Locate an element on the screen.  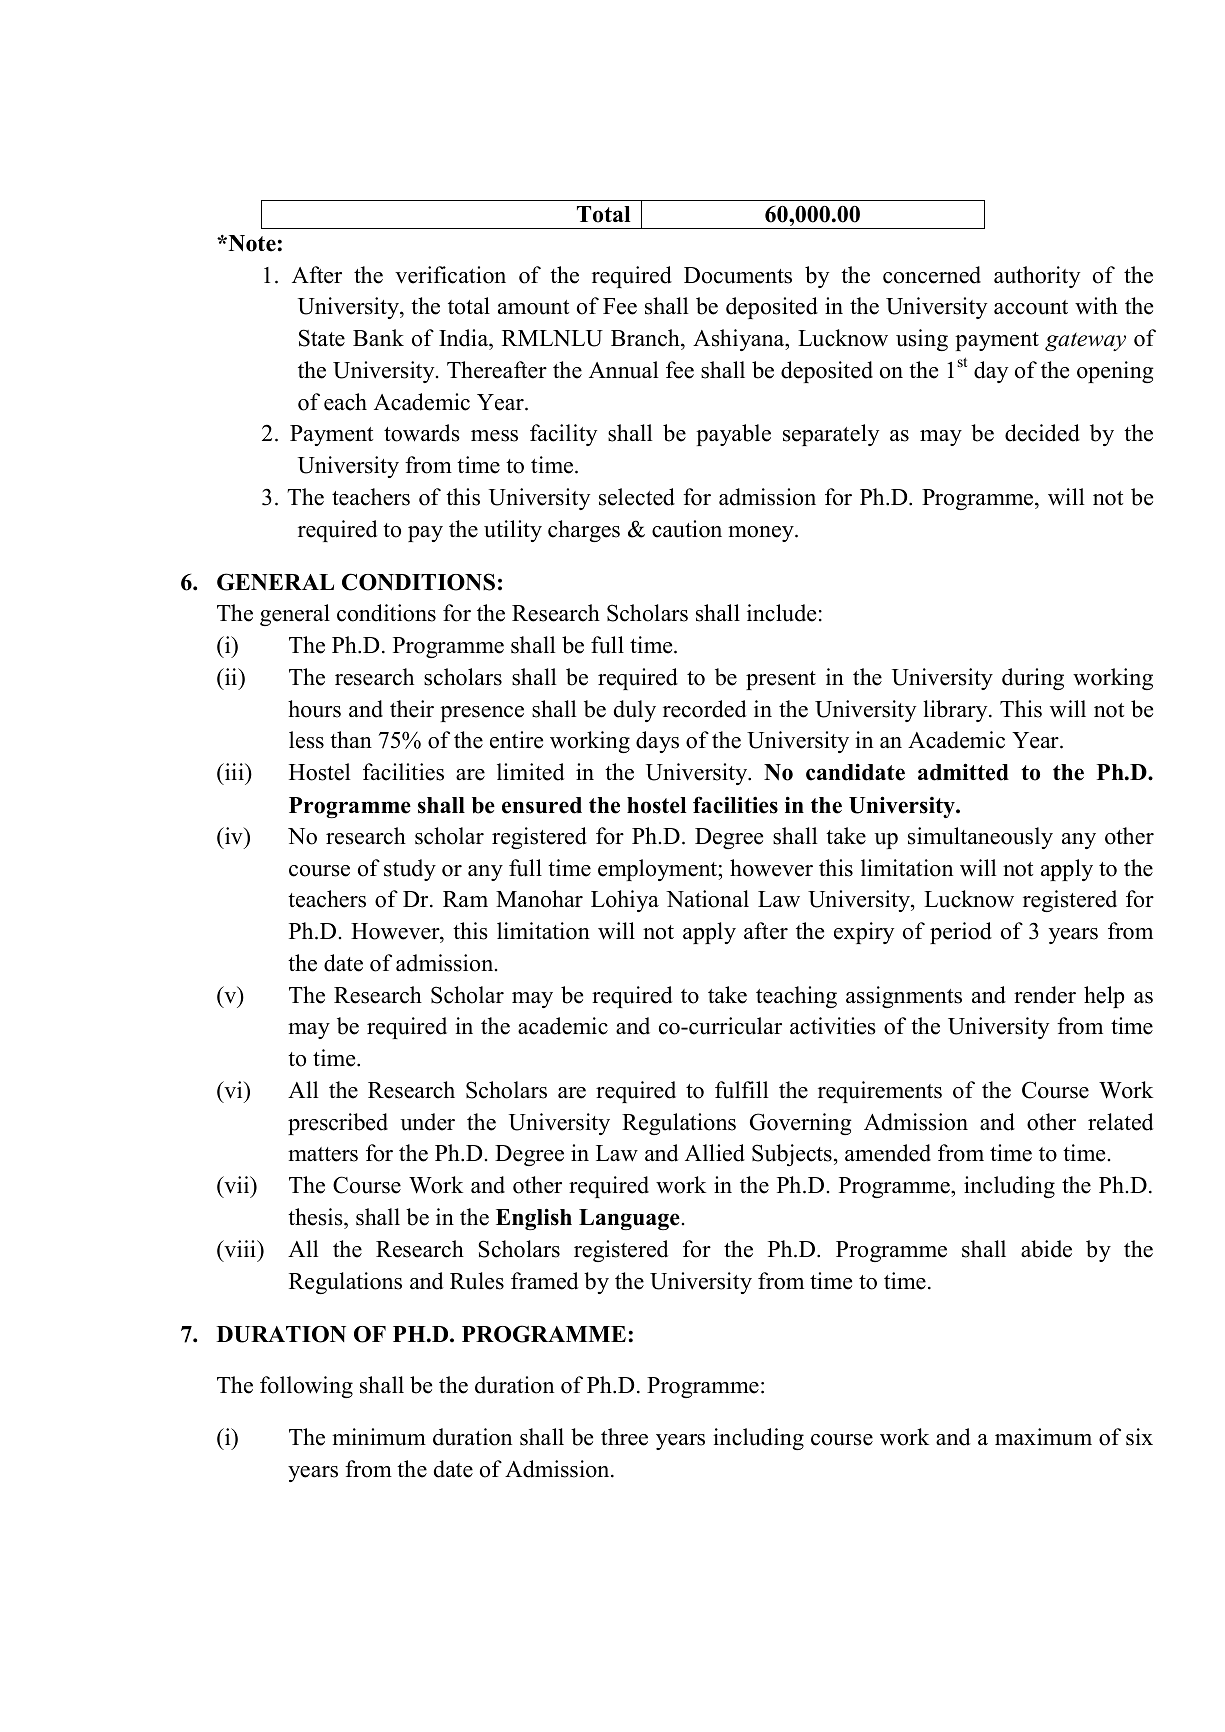
State is located at coordinates (322, 338).
